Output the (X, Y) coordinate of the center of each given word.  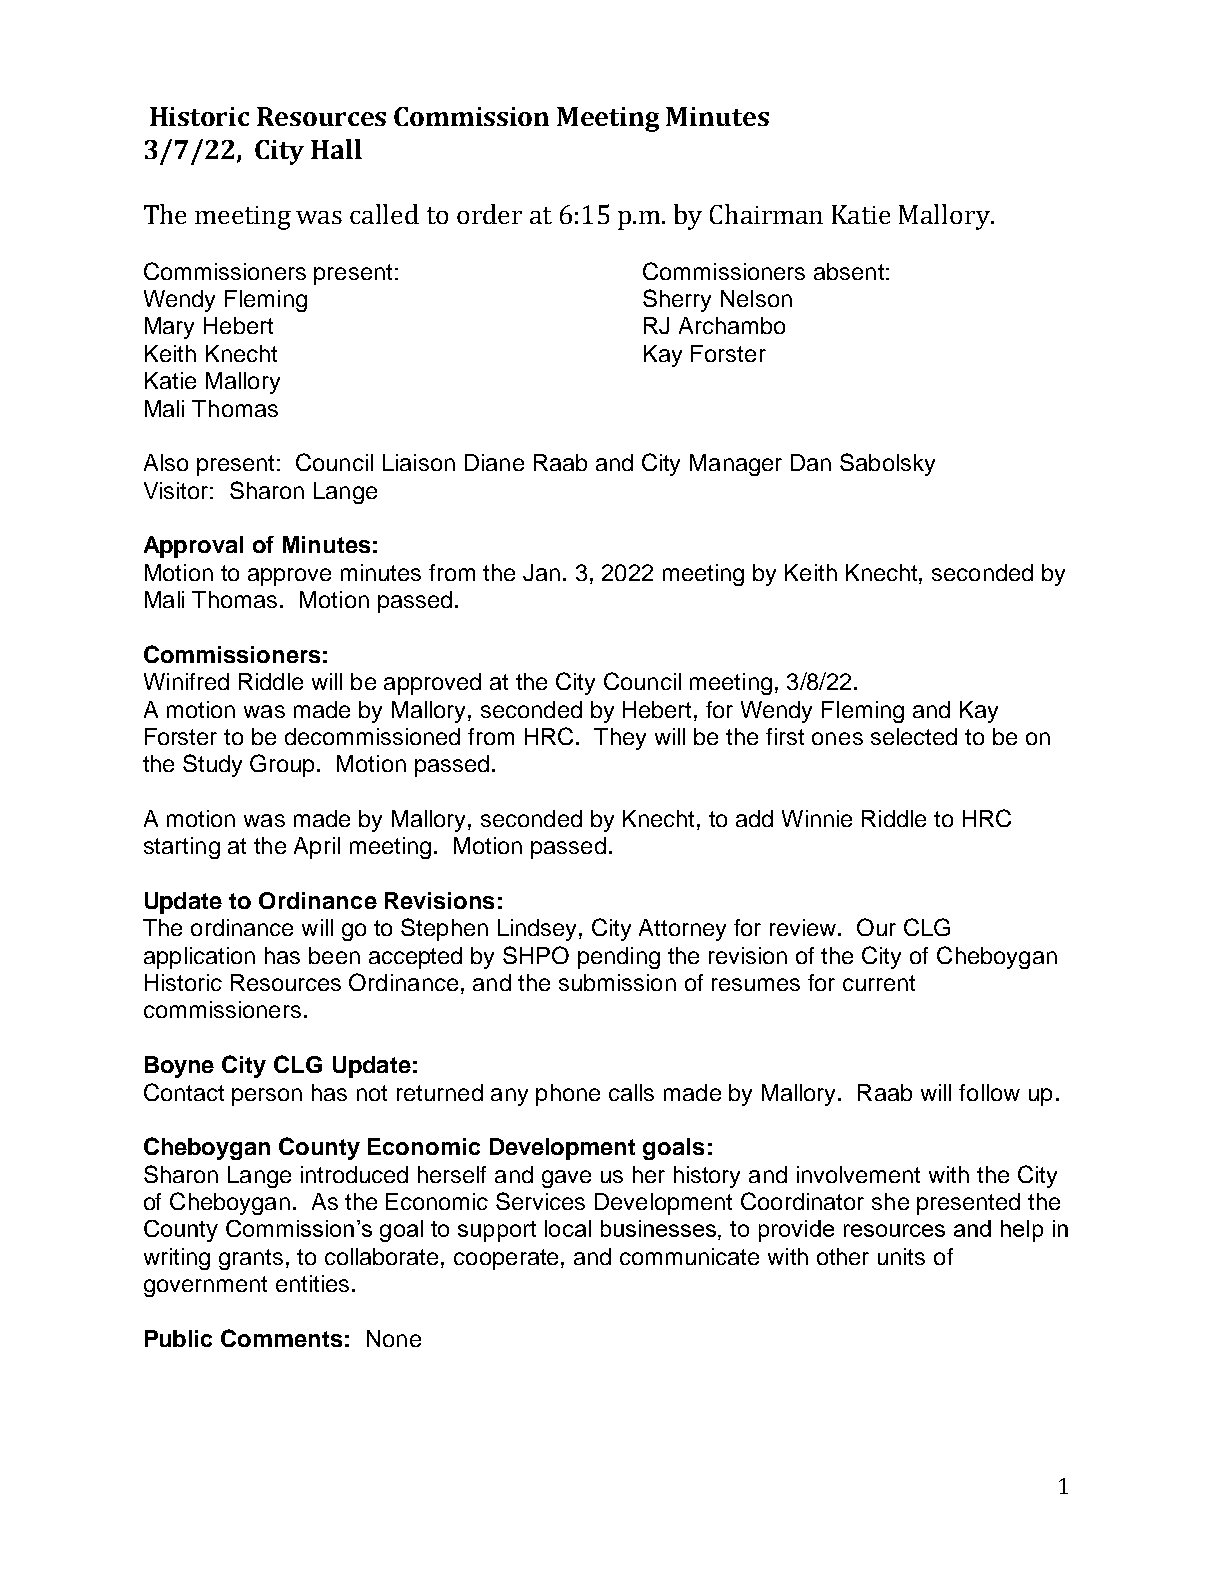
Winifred (186, 681)
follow (989, 1092)
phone (568, 1095)
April (317, 848)
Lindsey (539, 930)
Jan (541, 572)
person (267, 1097)
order (489, 214)
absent (849, 271)
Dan (811, 462)
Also (166, 462)
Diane (494, 462)
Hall (336, 149)
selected (914, 736)
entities (312, 1283)
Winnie (817, 818)
